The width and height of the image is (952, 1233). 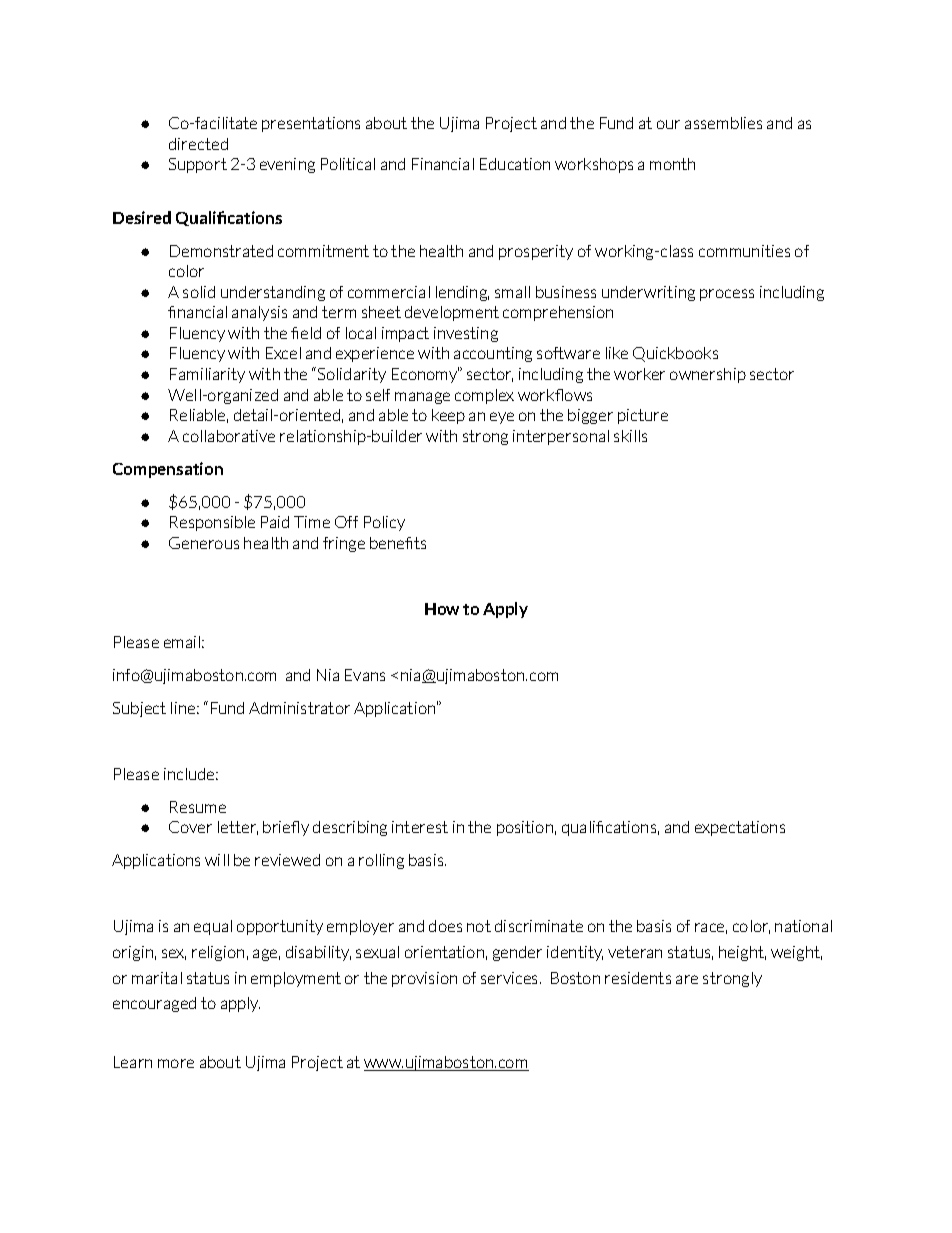 I want to click on Familiarity, so click(x=207, y=375).
